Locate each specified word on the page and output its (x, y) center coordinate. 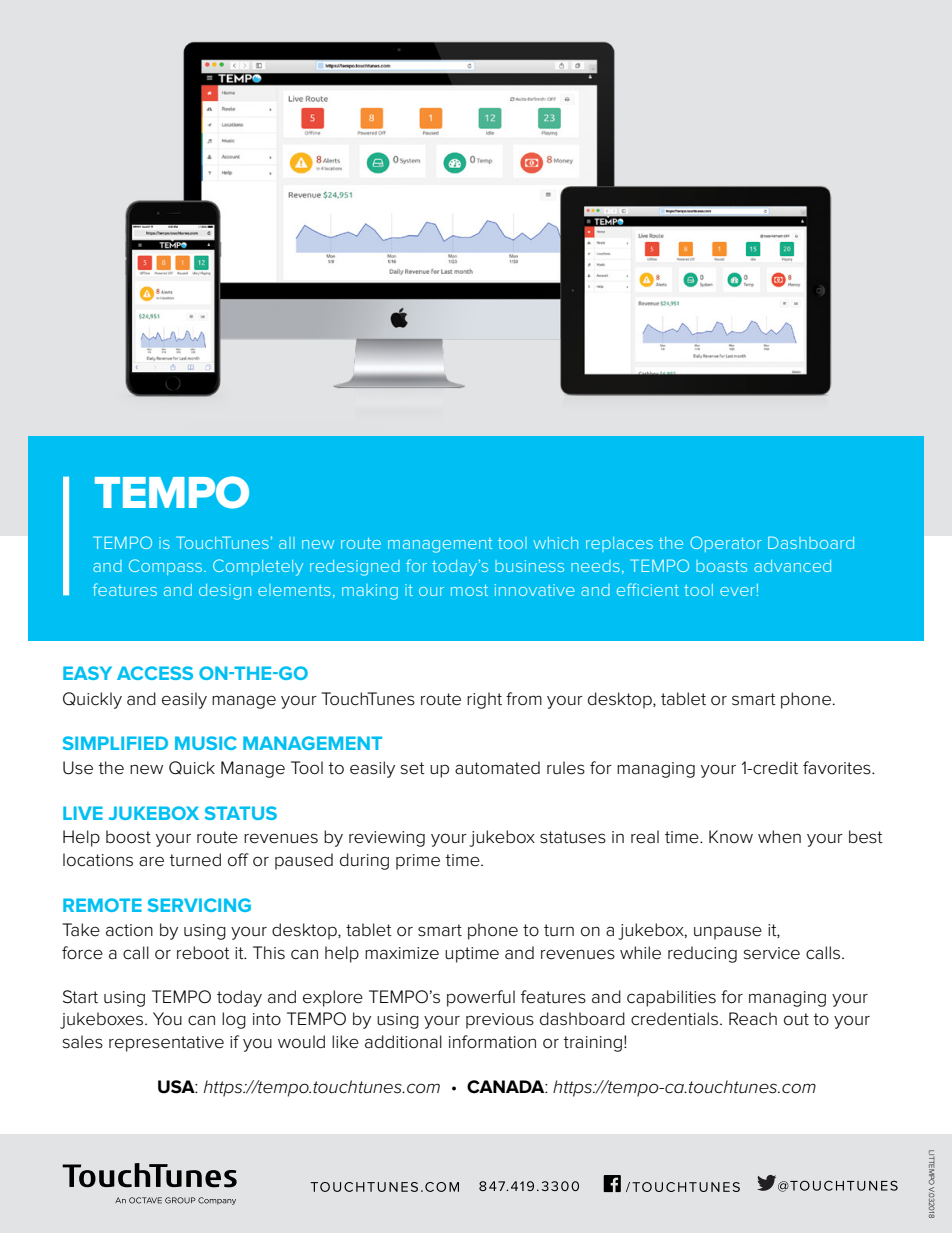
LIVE (83, 813)
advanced (792, 566)
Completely (258, 567)
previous (500, 1021)
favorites (838, 768)
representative (166, 1044)
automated (497, 768)
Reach (753, 1019)
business (529, 566)
